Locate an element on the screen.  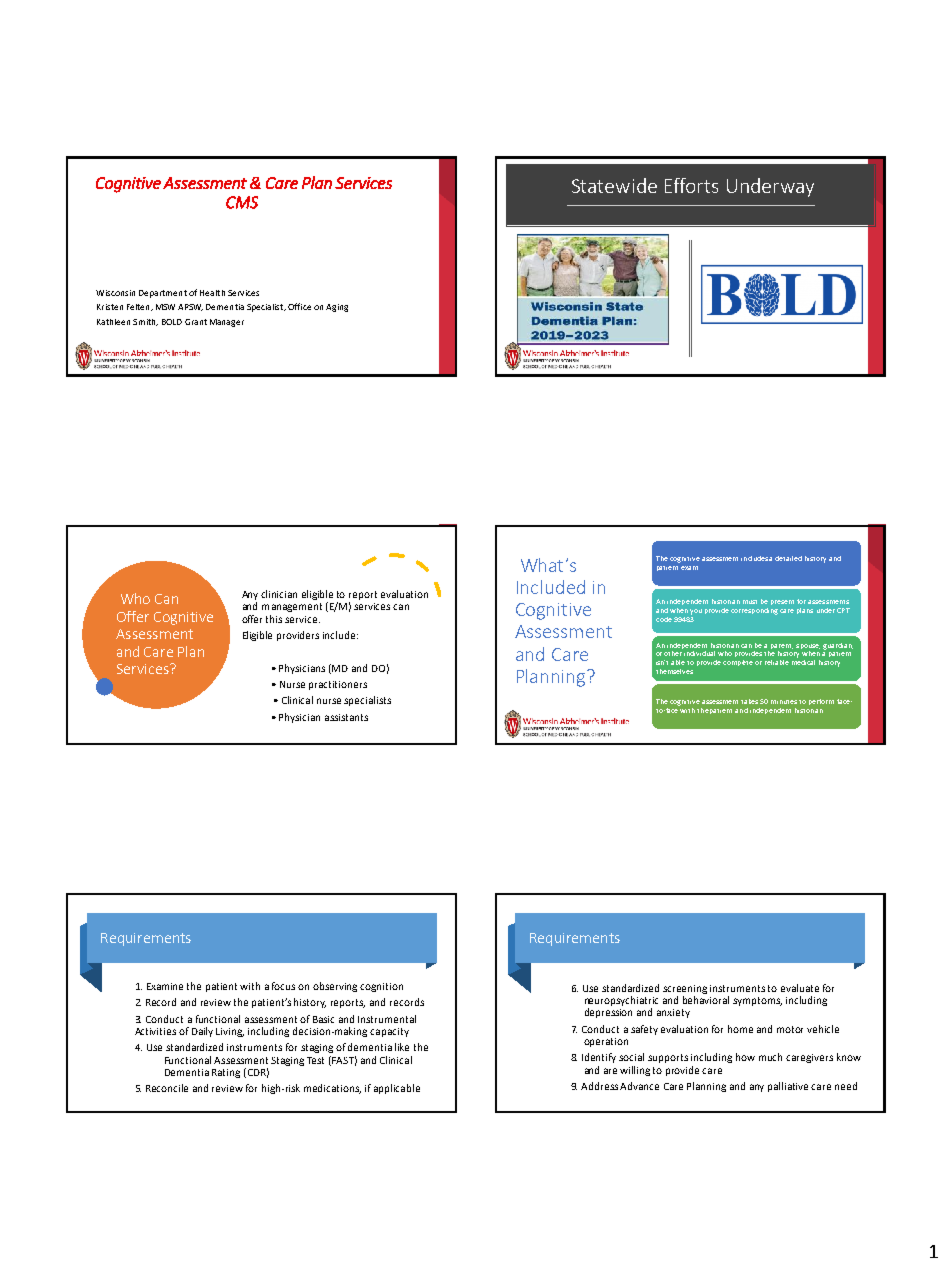
CMS is located at coordinates (242, 202).
